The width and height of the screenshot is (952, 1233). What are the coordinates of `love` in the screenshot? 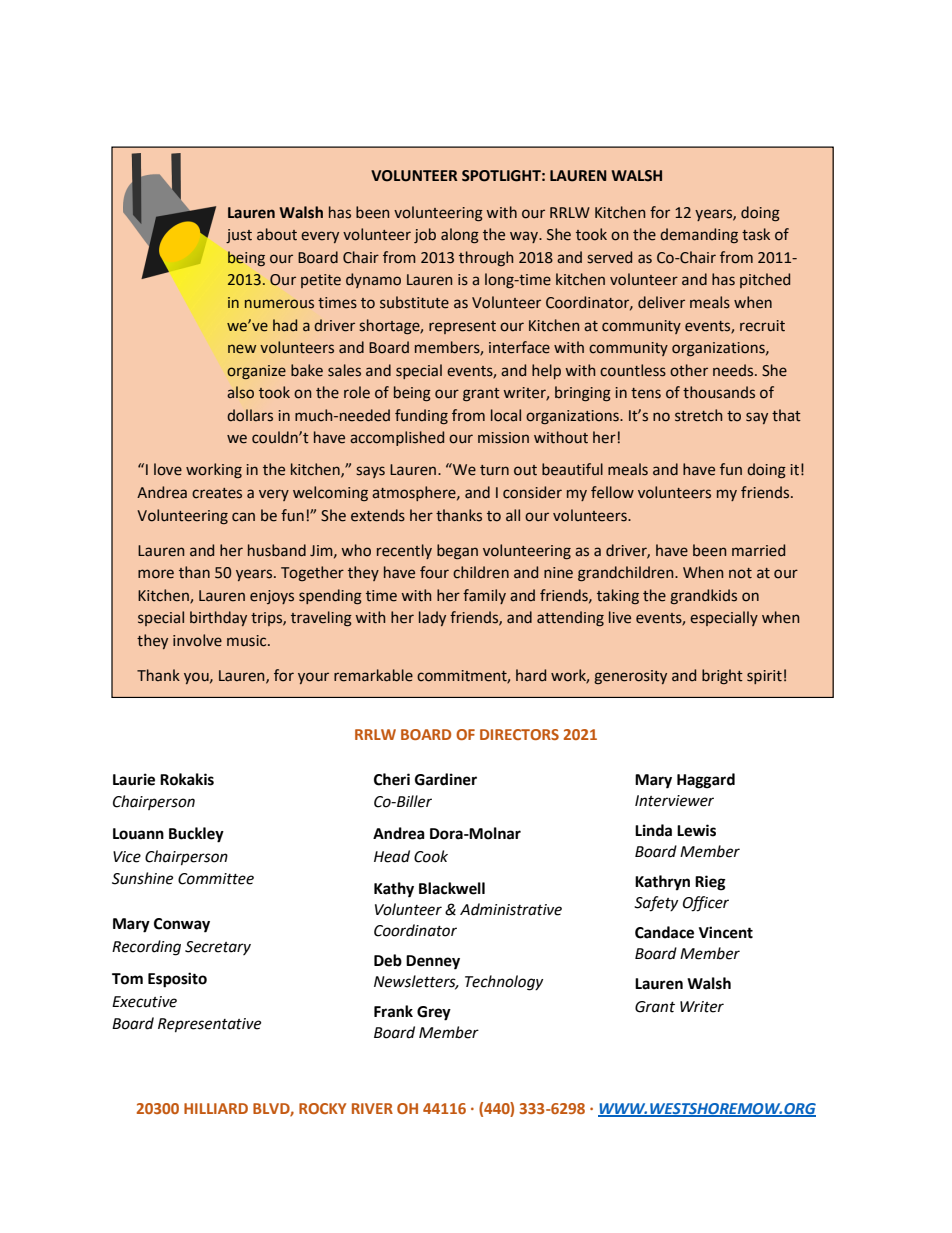 It's located at (168, 469).
